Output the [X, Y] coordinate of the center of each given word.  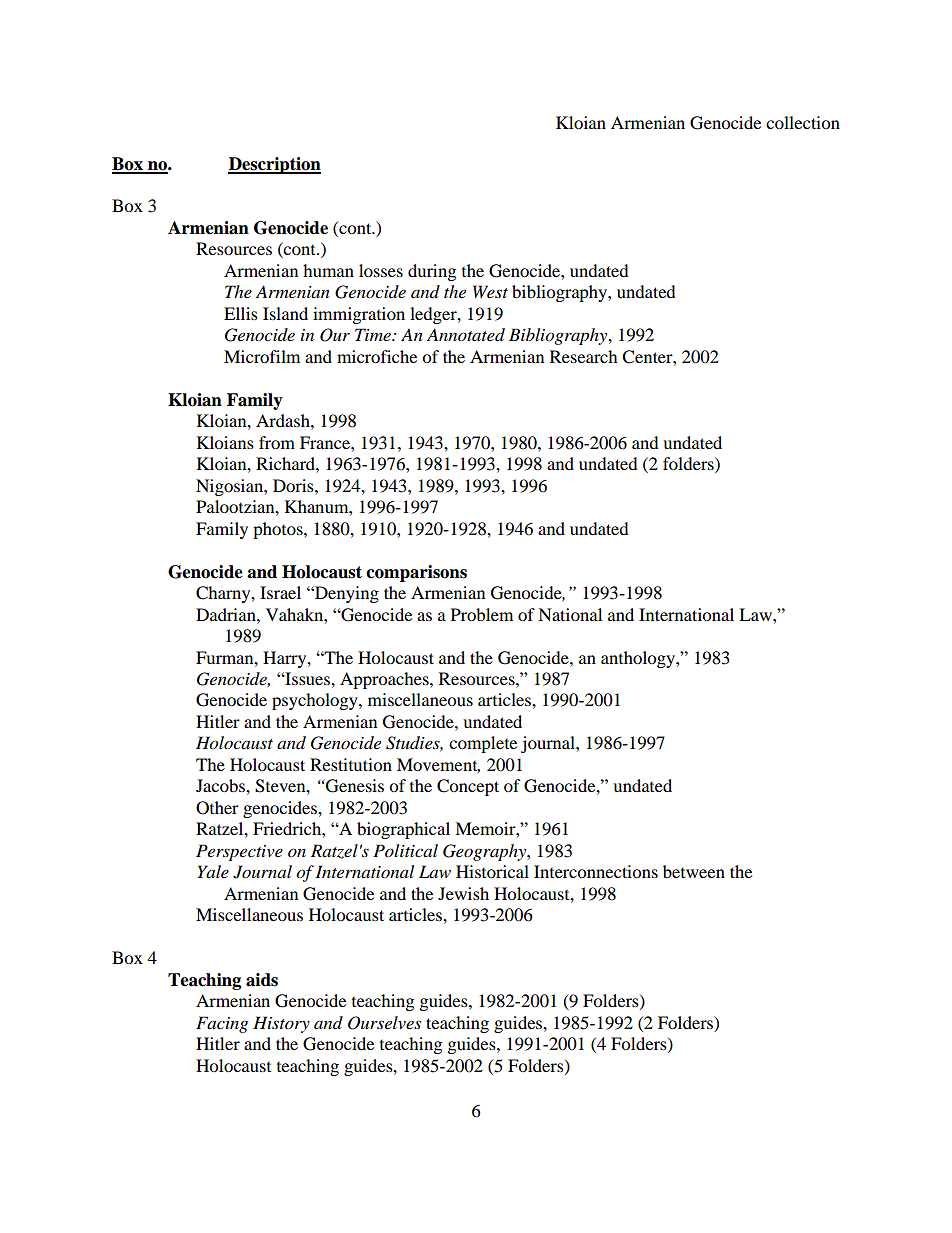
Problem [482, 614]
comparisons [416, 573]
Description [274, 165]
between [694, 871]
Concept [468, 787]
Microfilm [262, 356]
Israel [280, 592]
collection [803, 122]
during [432, 272]
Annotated [466, 335]
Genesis [355, 786]
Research [584, 356]
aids [262, 980]
